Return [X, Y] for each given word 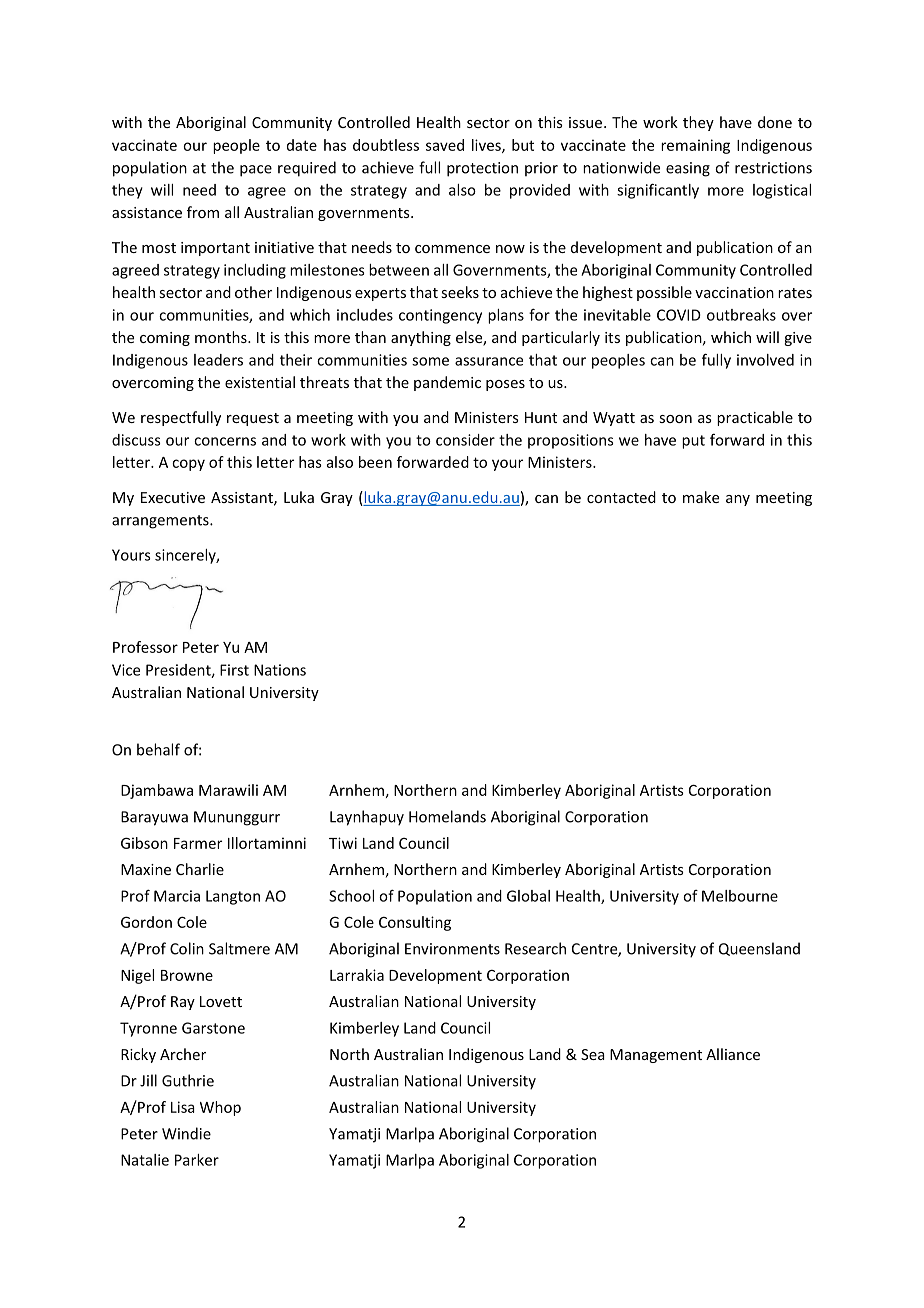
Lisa [183, 1107]
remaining [695, 146]
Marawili [228, 790]
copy [188, 465]
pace [256, 171]
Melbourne [740, 896]
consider [465, 440]
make [701, 497]
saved [445, 145]
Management [656, 1056]
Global [528, 896]
